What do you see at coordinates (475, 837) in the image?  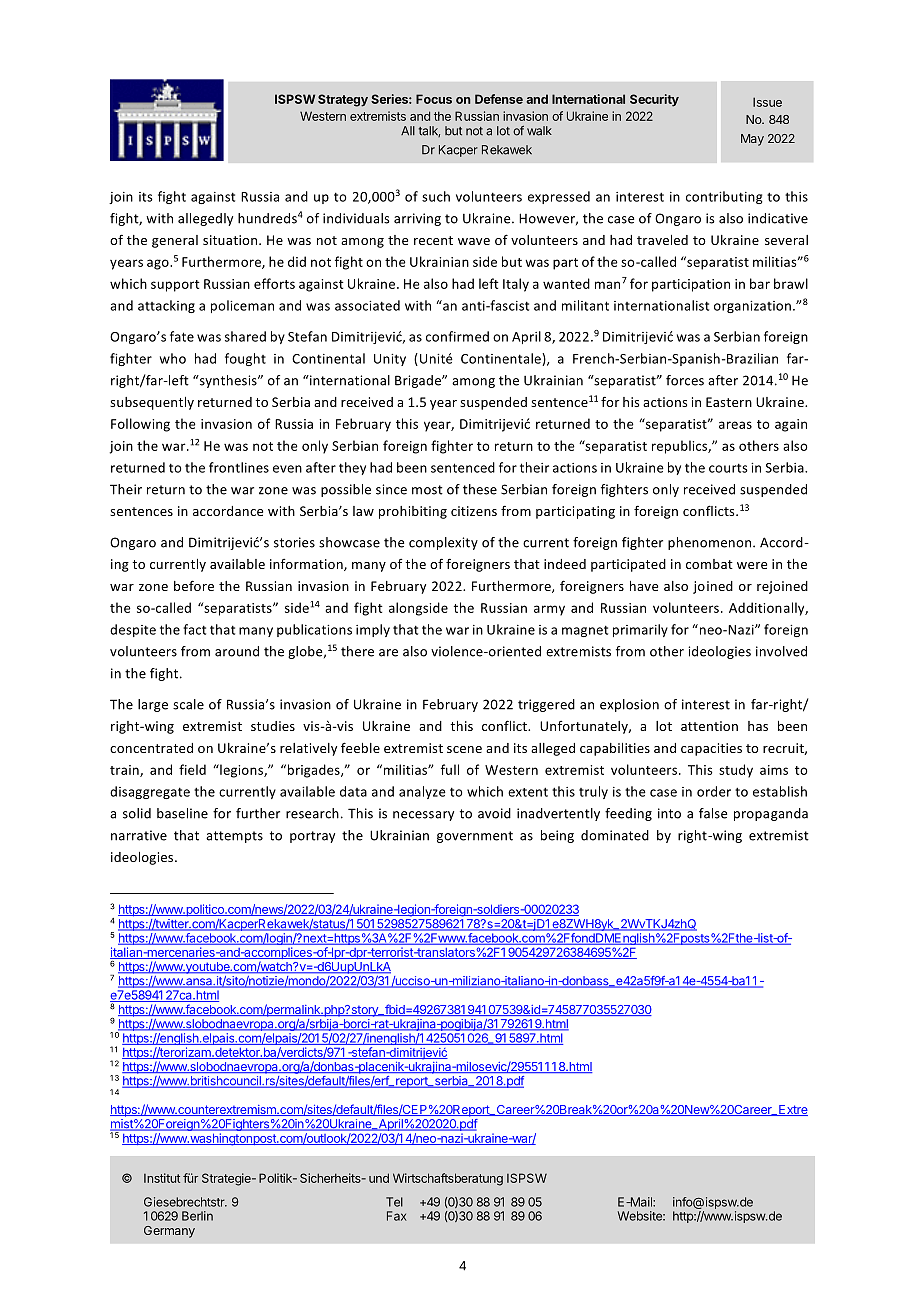 I see `government` at bounding box center [475, 837].
